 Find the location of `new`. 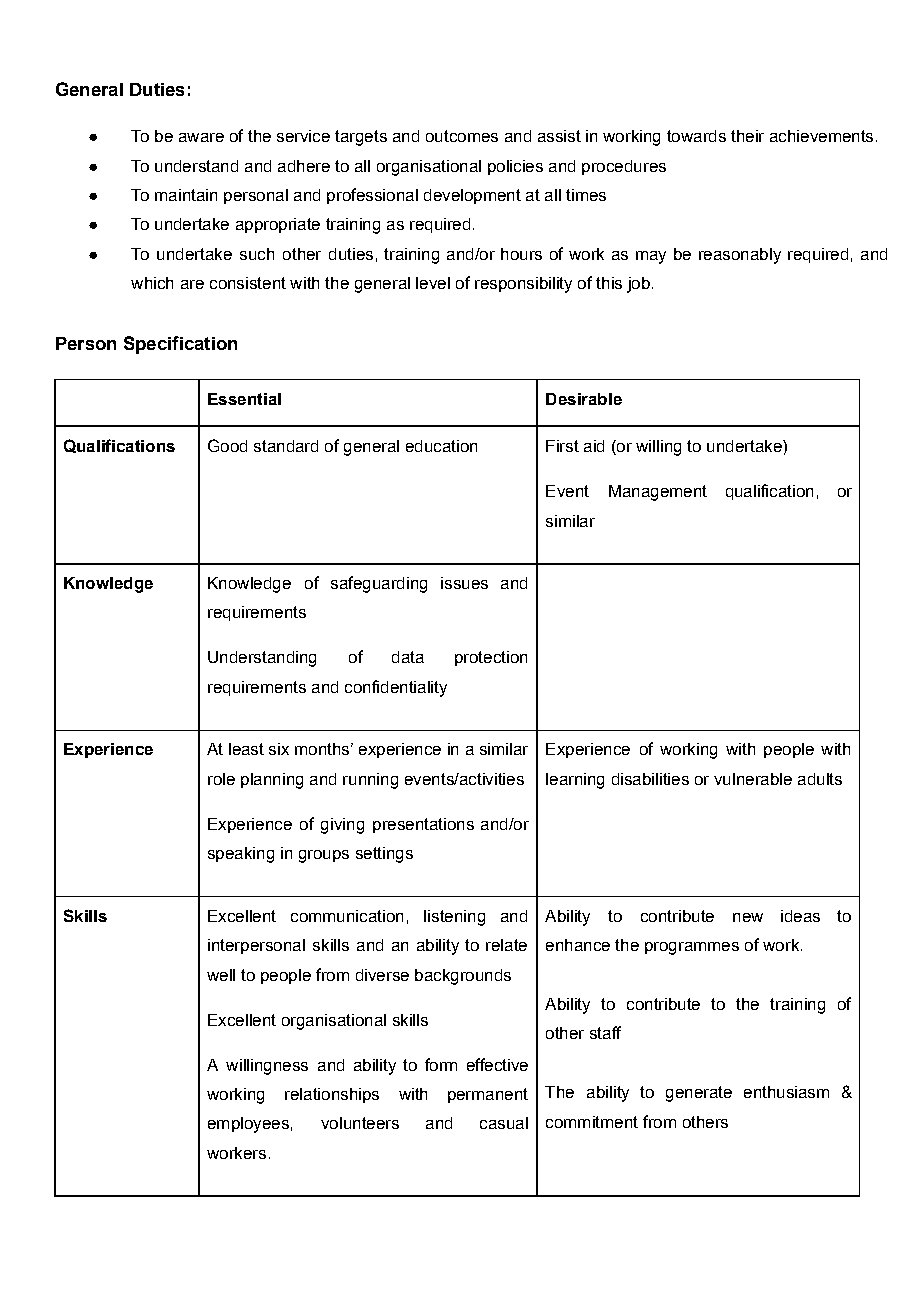

new is located at coordinates (748, 917).
